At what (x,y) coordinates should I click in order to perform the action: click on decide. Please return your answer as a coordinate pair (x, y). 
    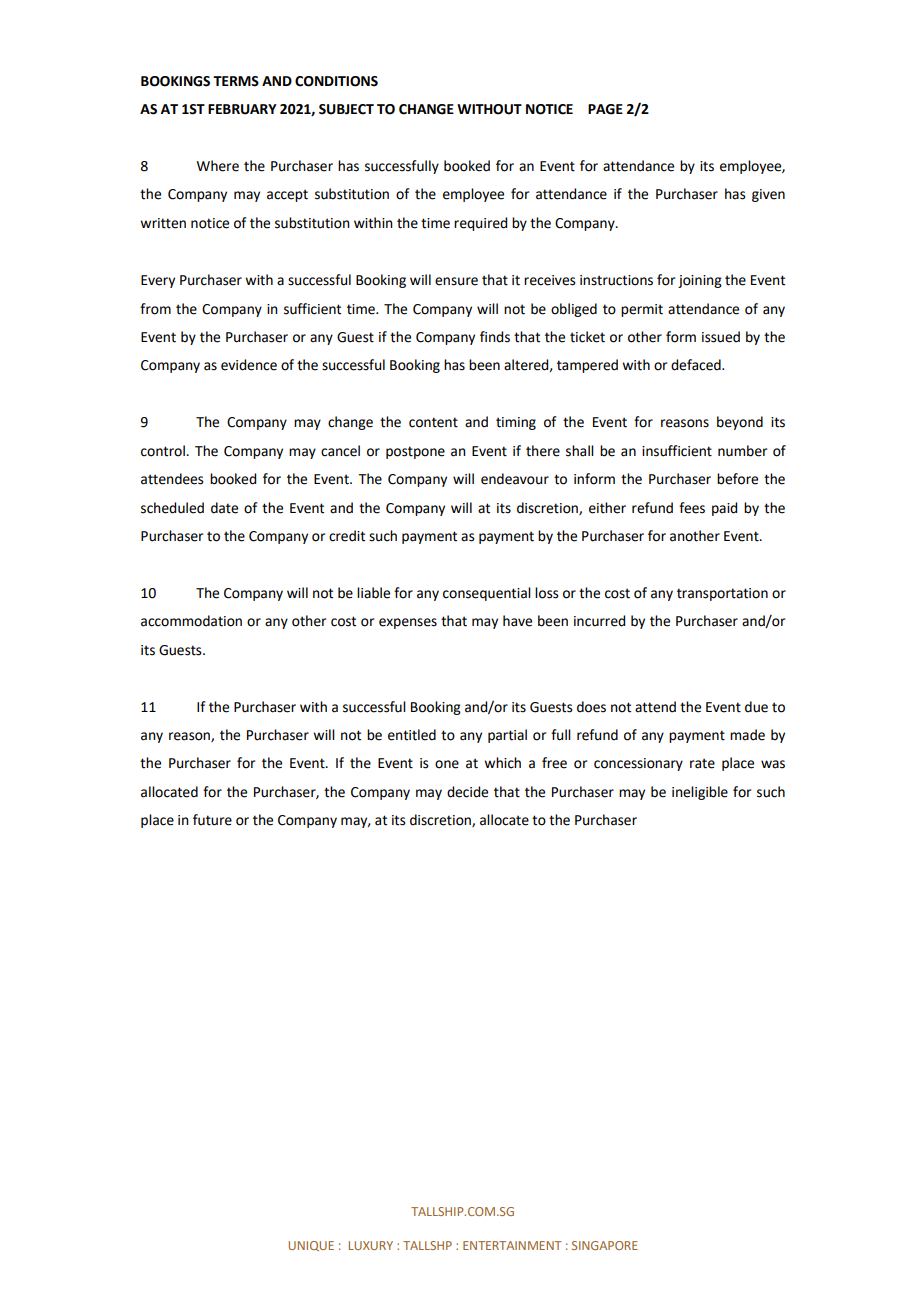
    Looking at the image, I should click on (467, 792).
